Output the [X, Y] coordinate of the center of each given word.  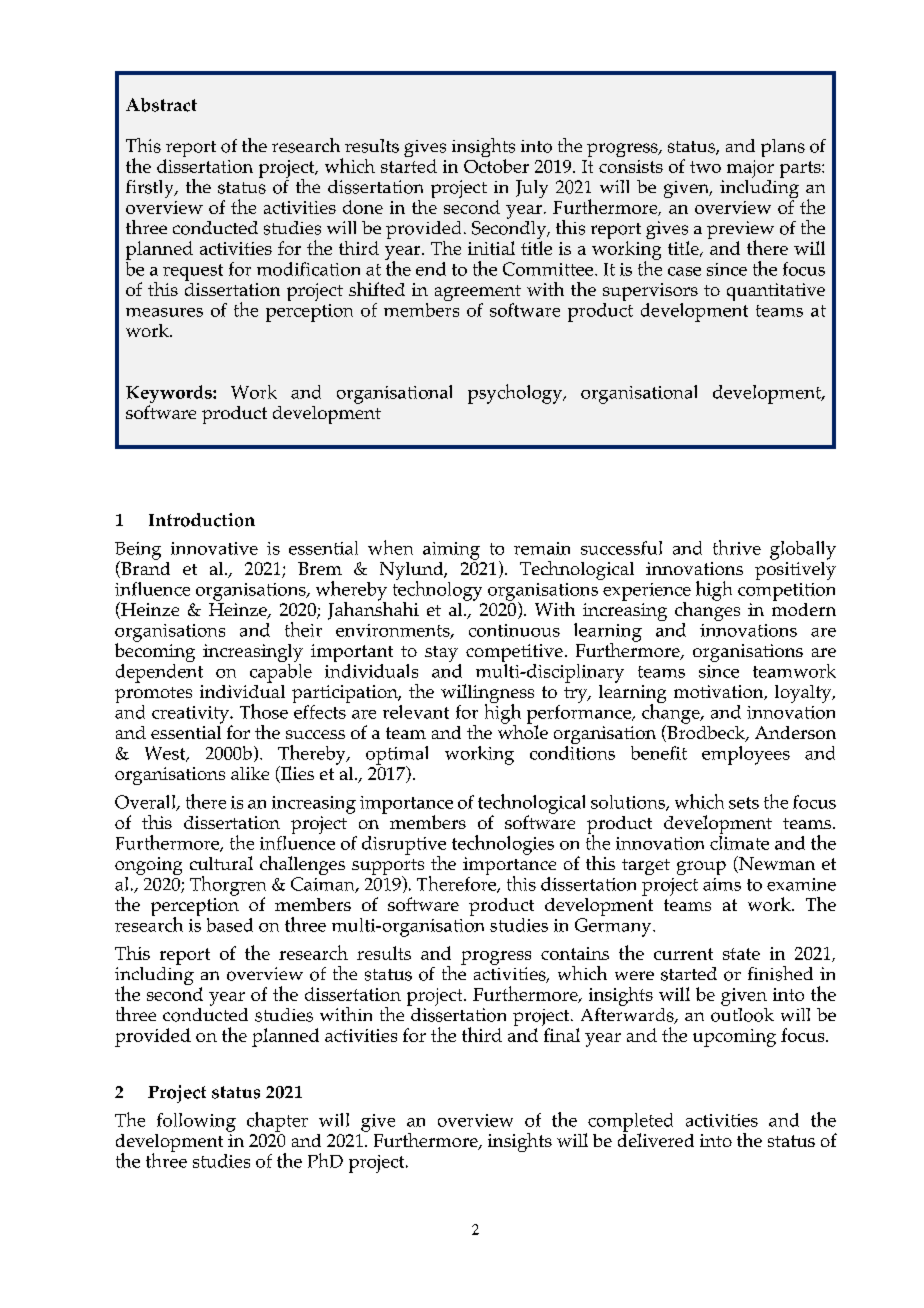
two [705, 167]
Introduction [202, 520]
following [196, 1122]
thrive [737, 547]
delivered [656, 1139]
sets [744, 803]
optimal [397, 756]
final [562, 1035]
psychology [516, 394]
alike [250, 773]
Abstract [161, 105]
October [496, 166]
